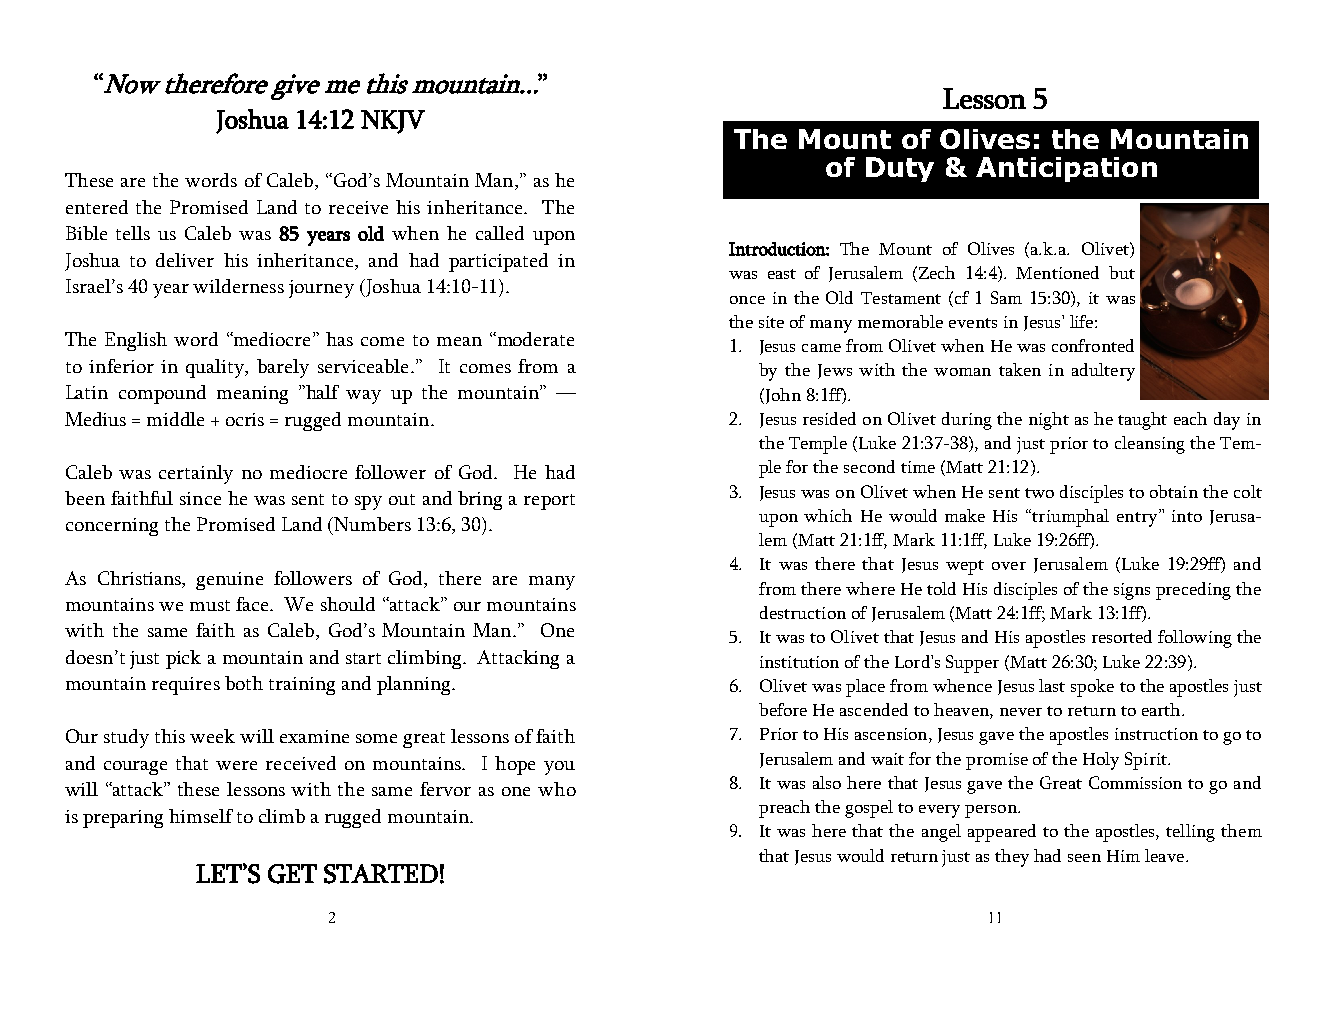  What do you see at coordinates (1103, 372) in the screenshot?
I see `adultery` at bounding box center [1103, 372].
